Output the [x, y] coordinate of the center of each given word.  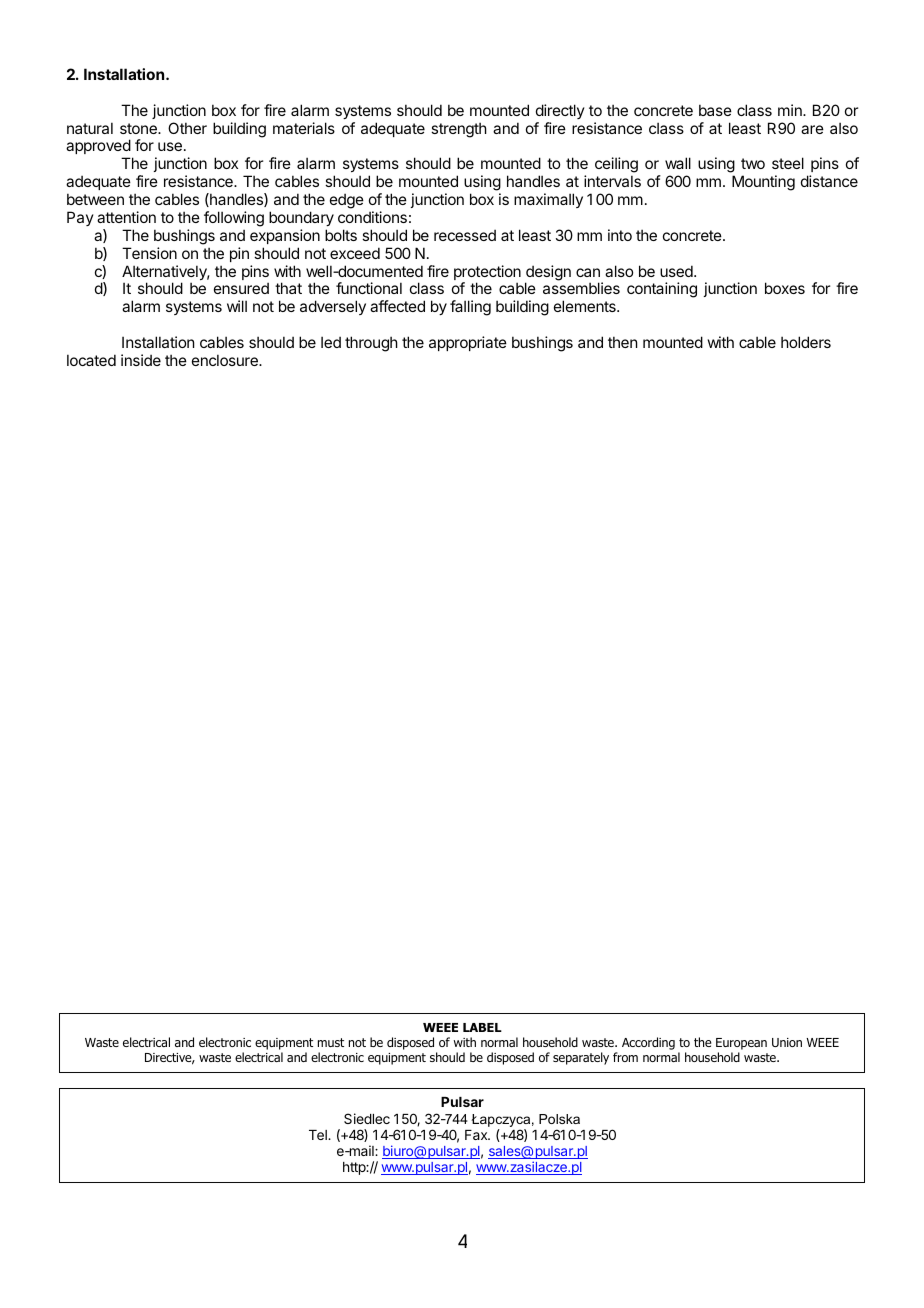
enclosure [226, 360]
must [331, 1042]
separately [581, 1058]
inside [141, 360]
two [753, 163]
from [625, 1057]
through [371, 344]
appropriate [468, 343]
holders [806, 342]
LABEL [482, 1027]
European [741, 1045]
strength [459, 130]
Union [787, 1042]
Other [187, 128]
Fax [477, 1135]
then [622, 342]
